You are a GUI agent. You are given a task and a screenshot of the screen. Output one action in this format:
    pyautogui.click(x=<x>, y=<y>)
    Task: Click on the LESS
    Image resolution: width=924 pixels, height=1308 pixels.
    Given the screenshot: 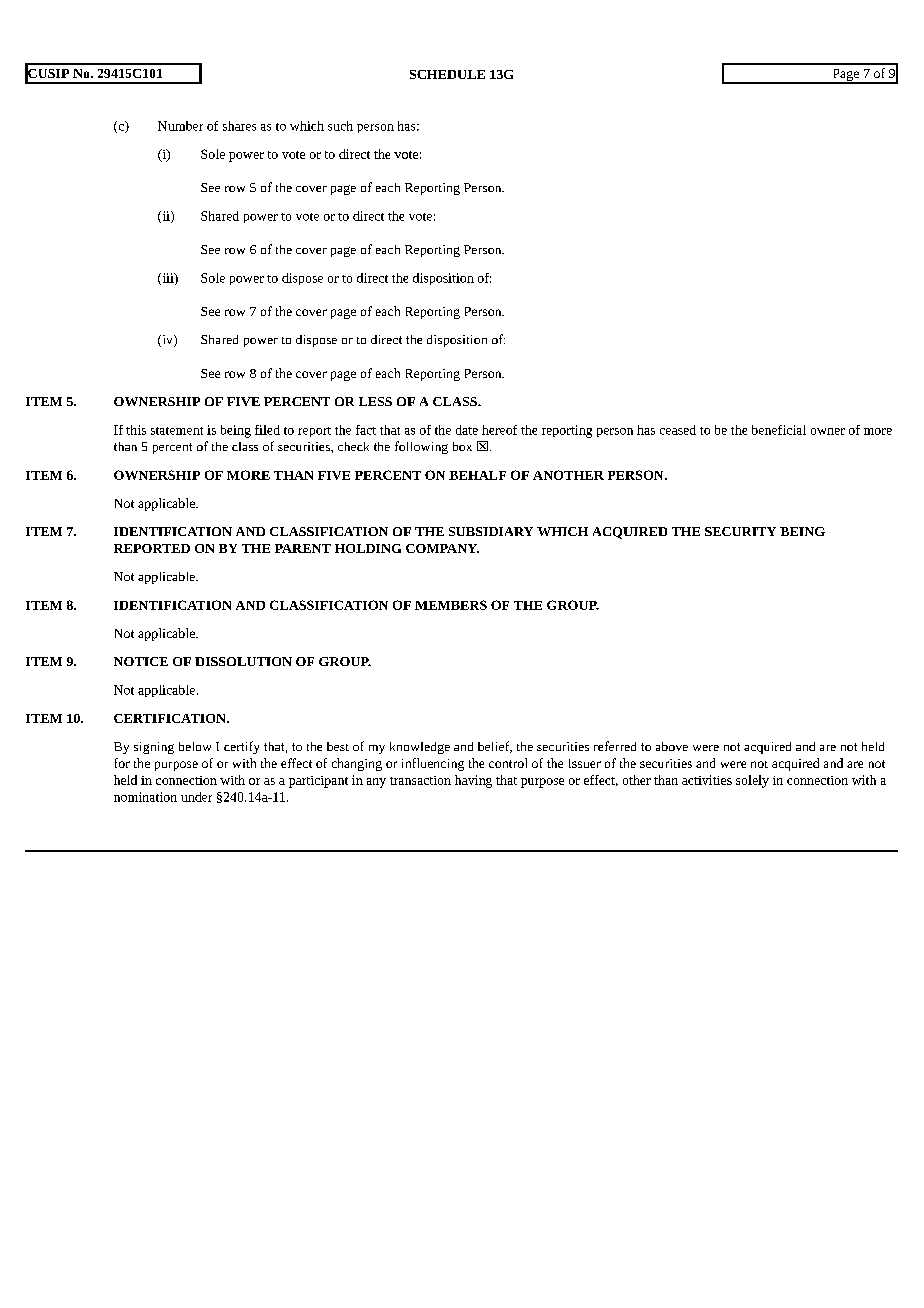 What is the action you would take?
    pyautogui.click(x=375, y=401)
